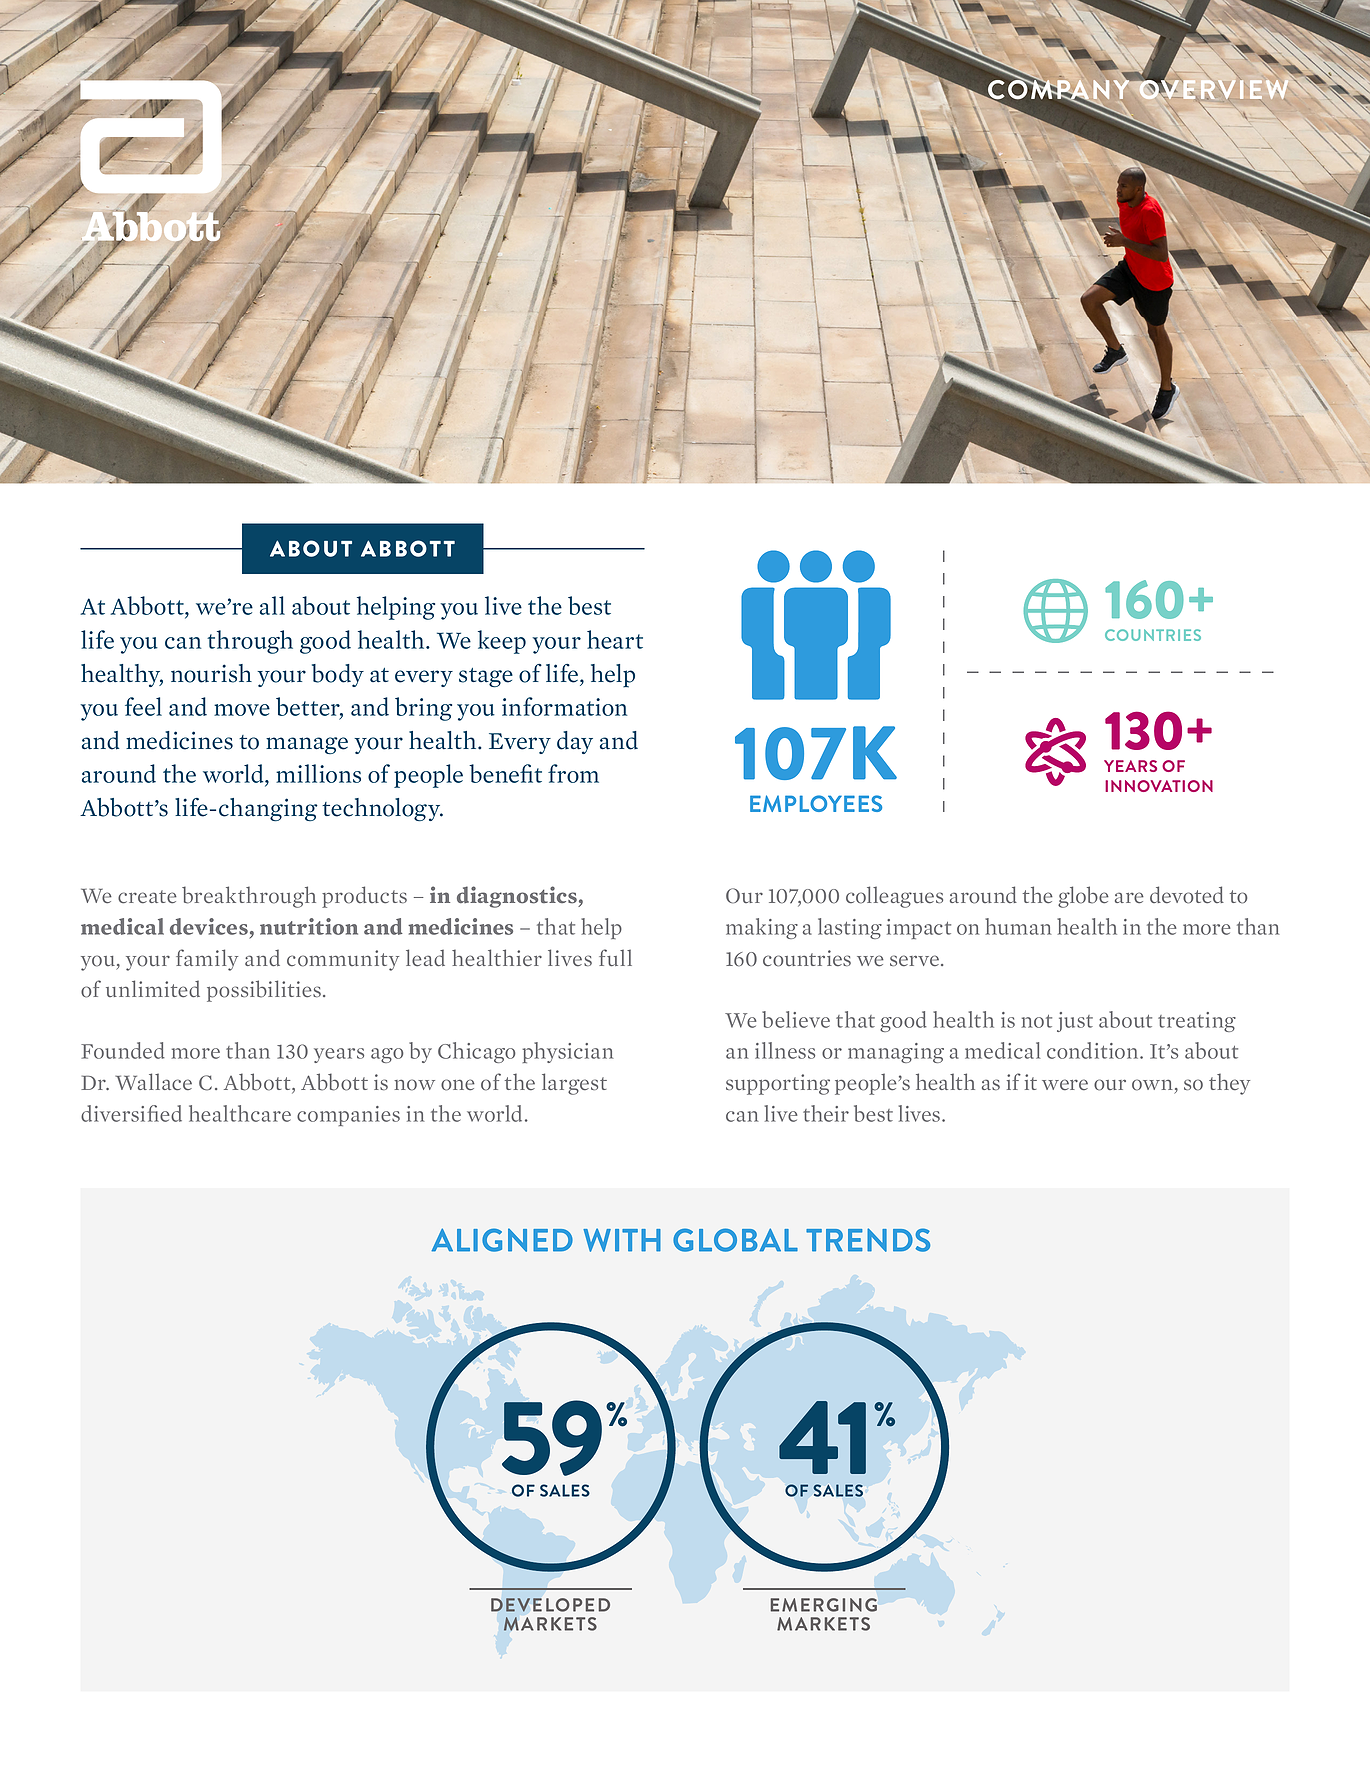 This screenshot has height=1772, width=1370. Describe the element at coordinates (615, 639) in the screenshot. I see `heart` at that location.
